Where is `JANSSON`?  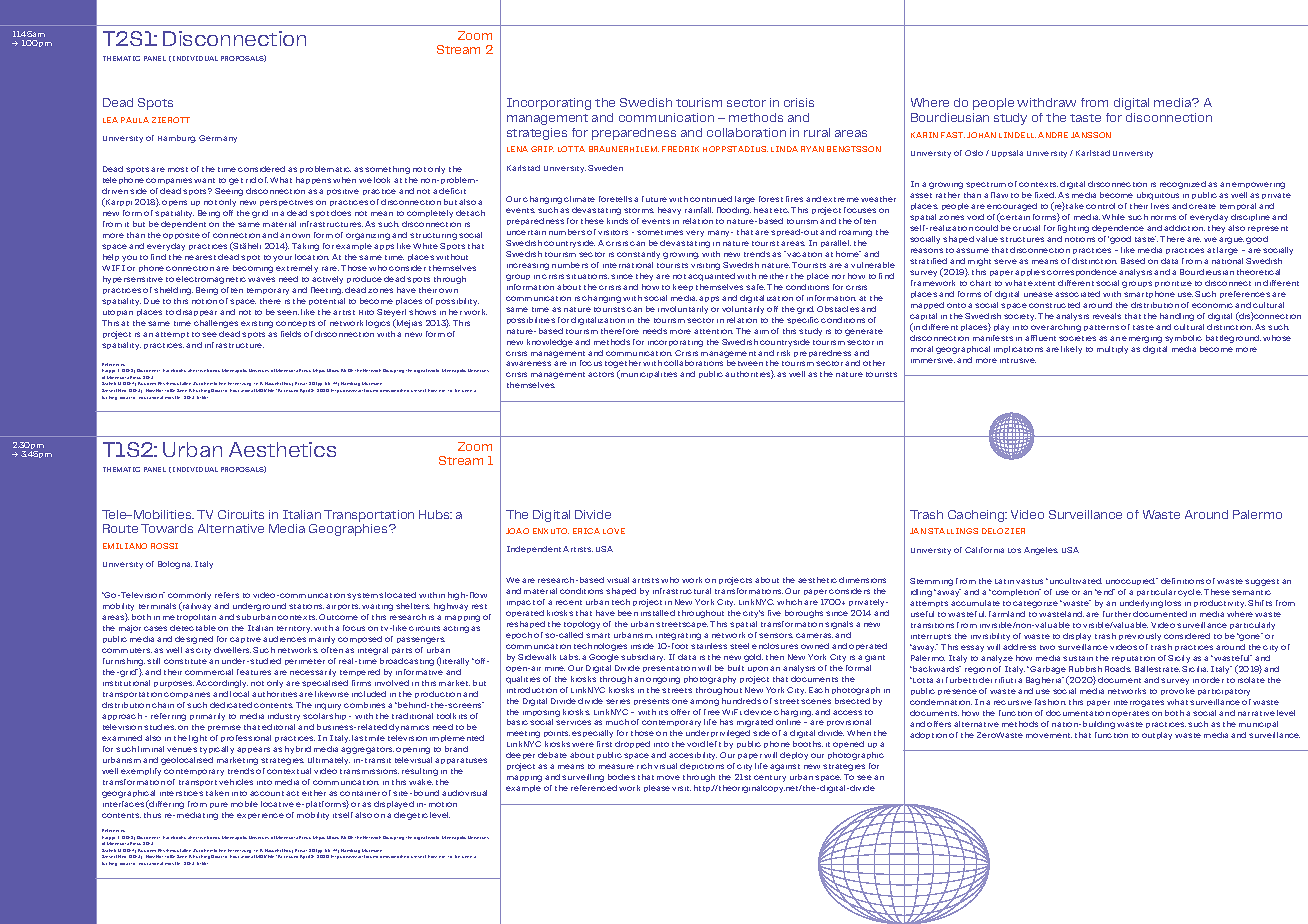 JANSSON is located at coordinates (1091, 135).
